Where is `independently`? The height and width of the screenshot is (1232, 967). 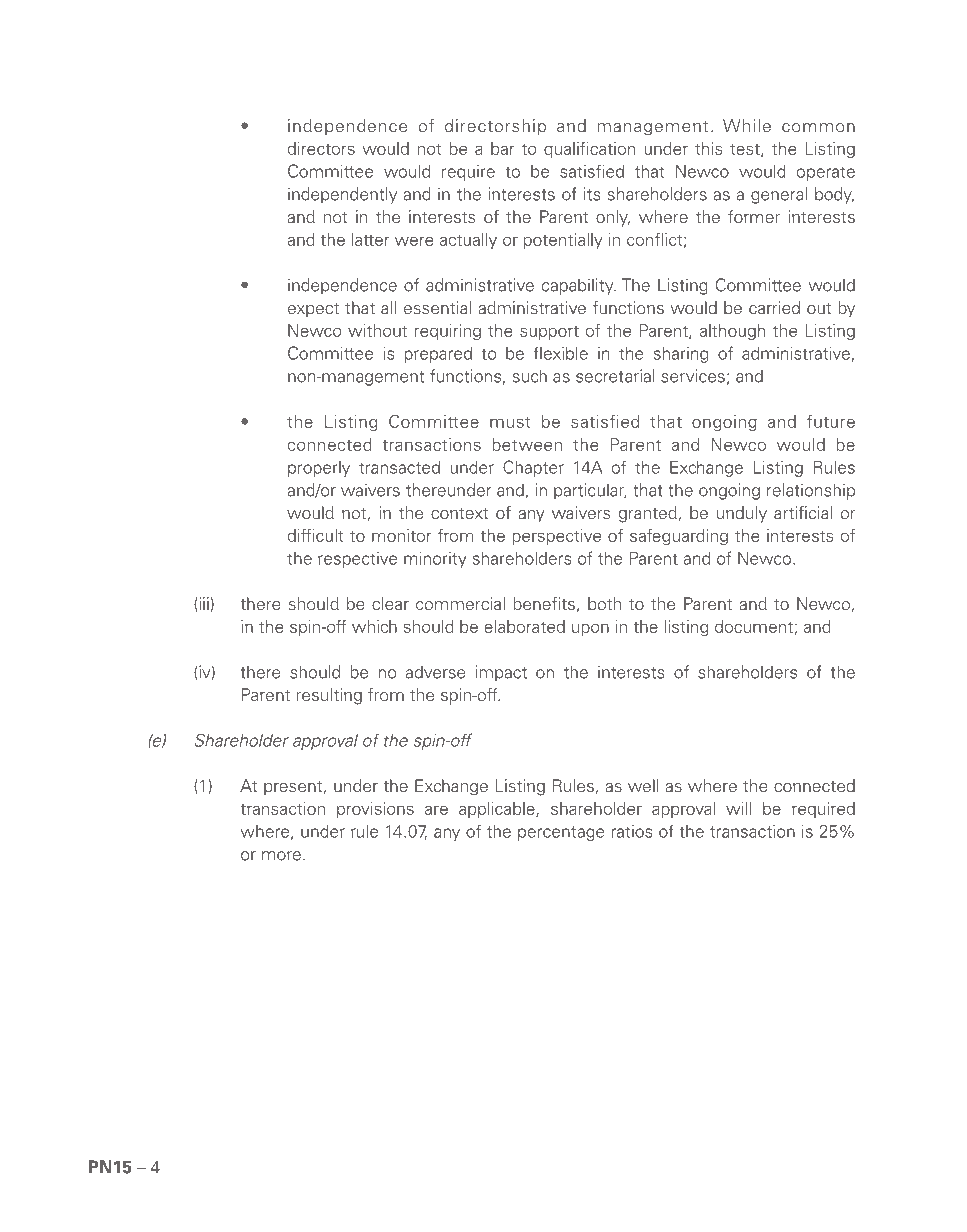 independently is located at coordinates (342, 195).
